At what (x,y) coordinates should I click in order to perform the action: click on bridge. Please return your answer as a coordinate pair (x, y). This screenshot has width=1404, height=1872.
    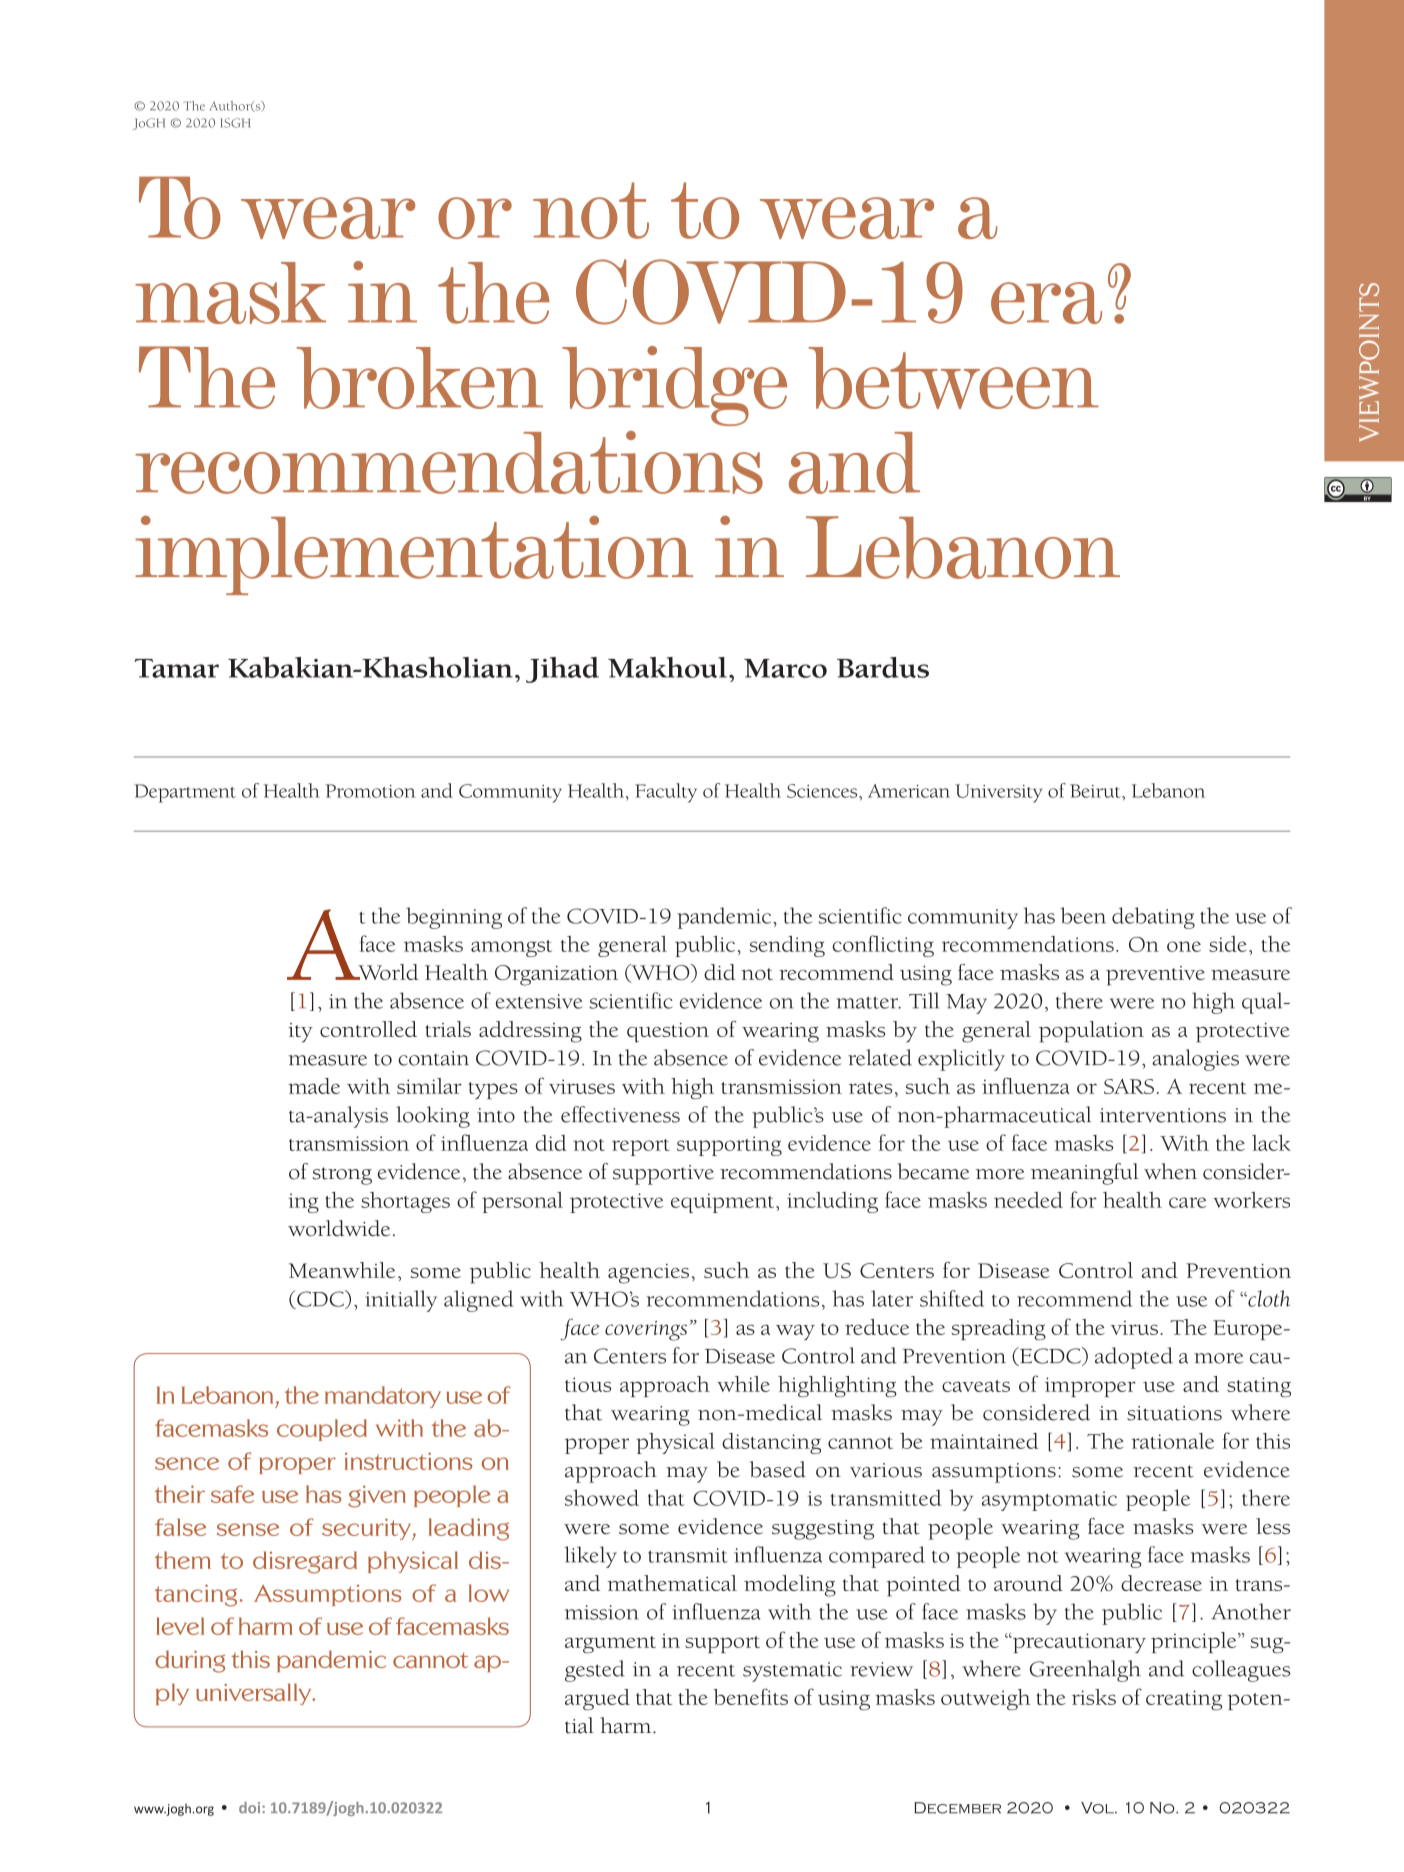
    Looking at the image, I should click on (674, 386).
